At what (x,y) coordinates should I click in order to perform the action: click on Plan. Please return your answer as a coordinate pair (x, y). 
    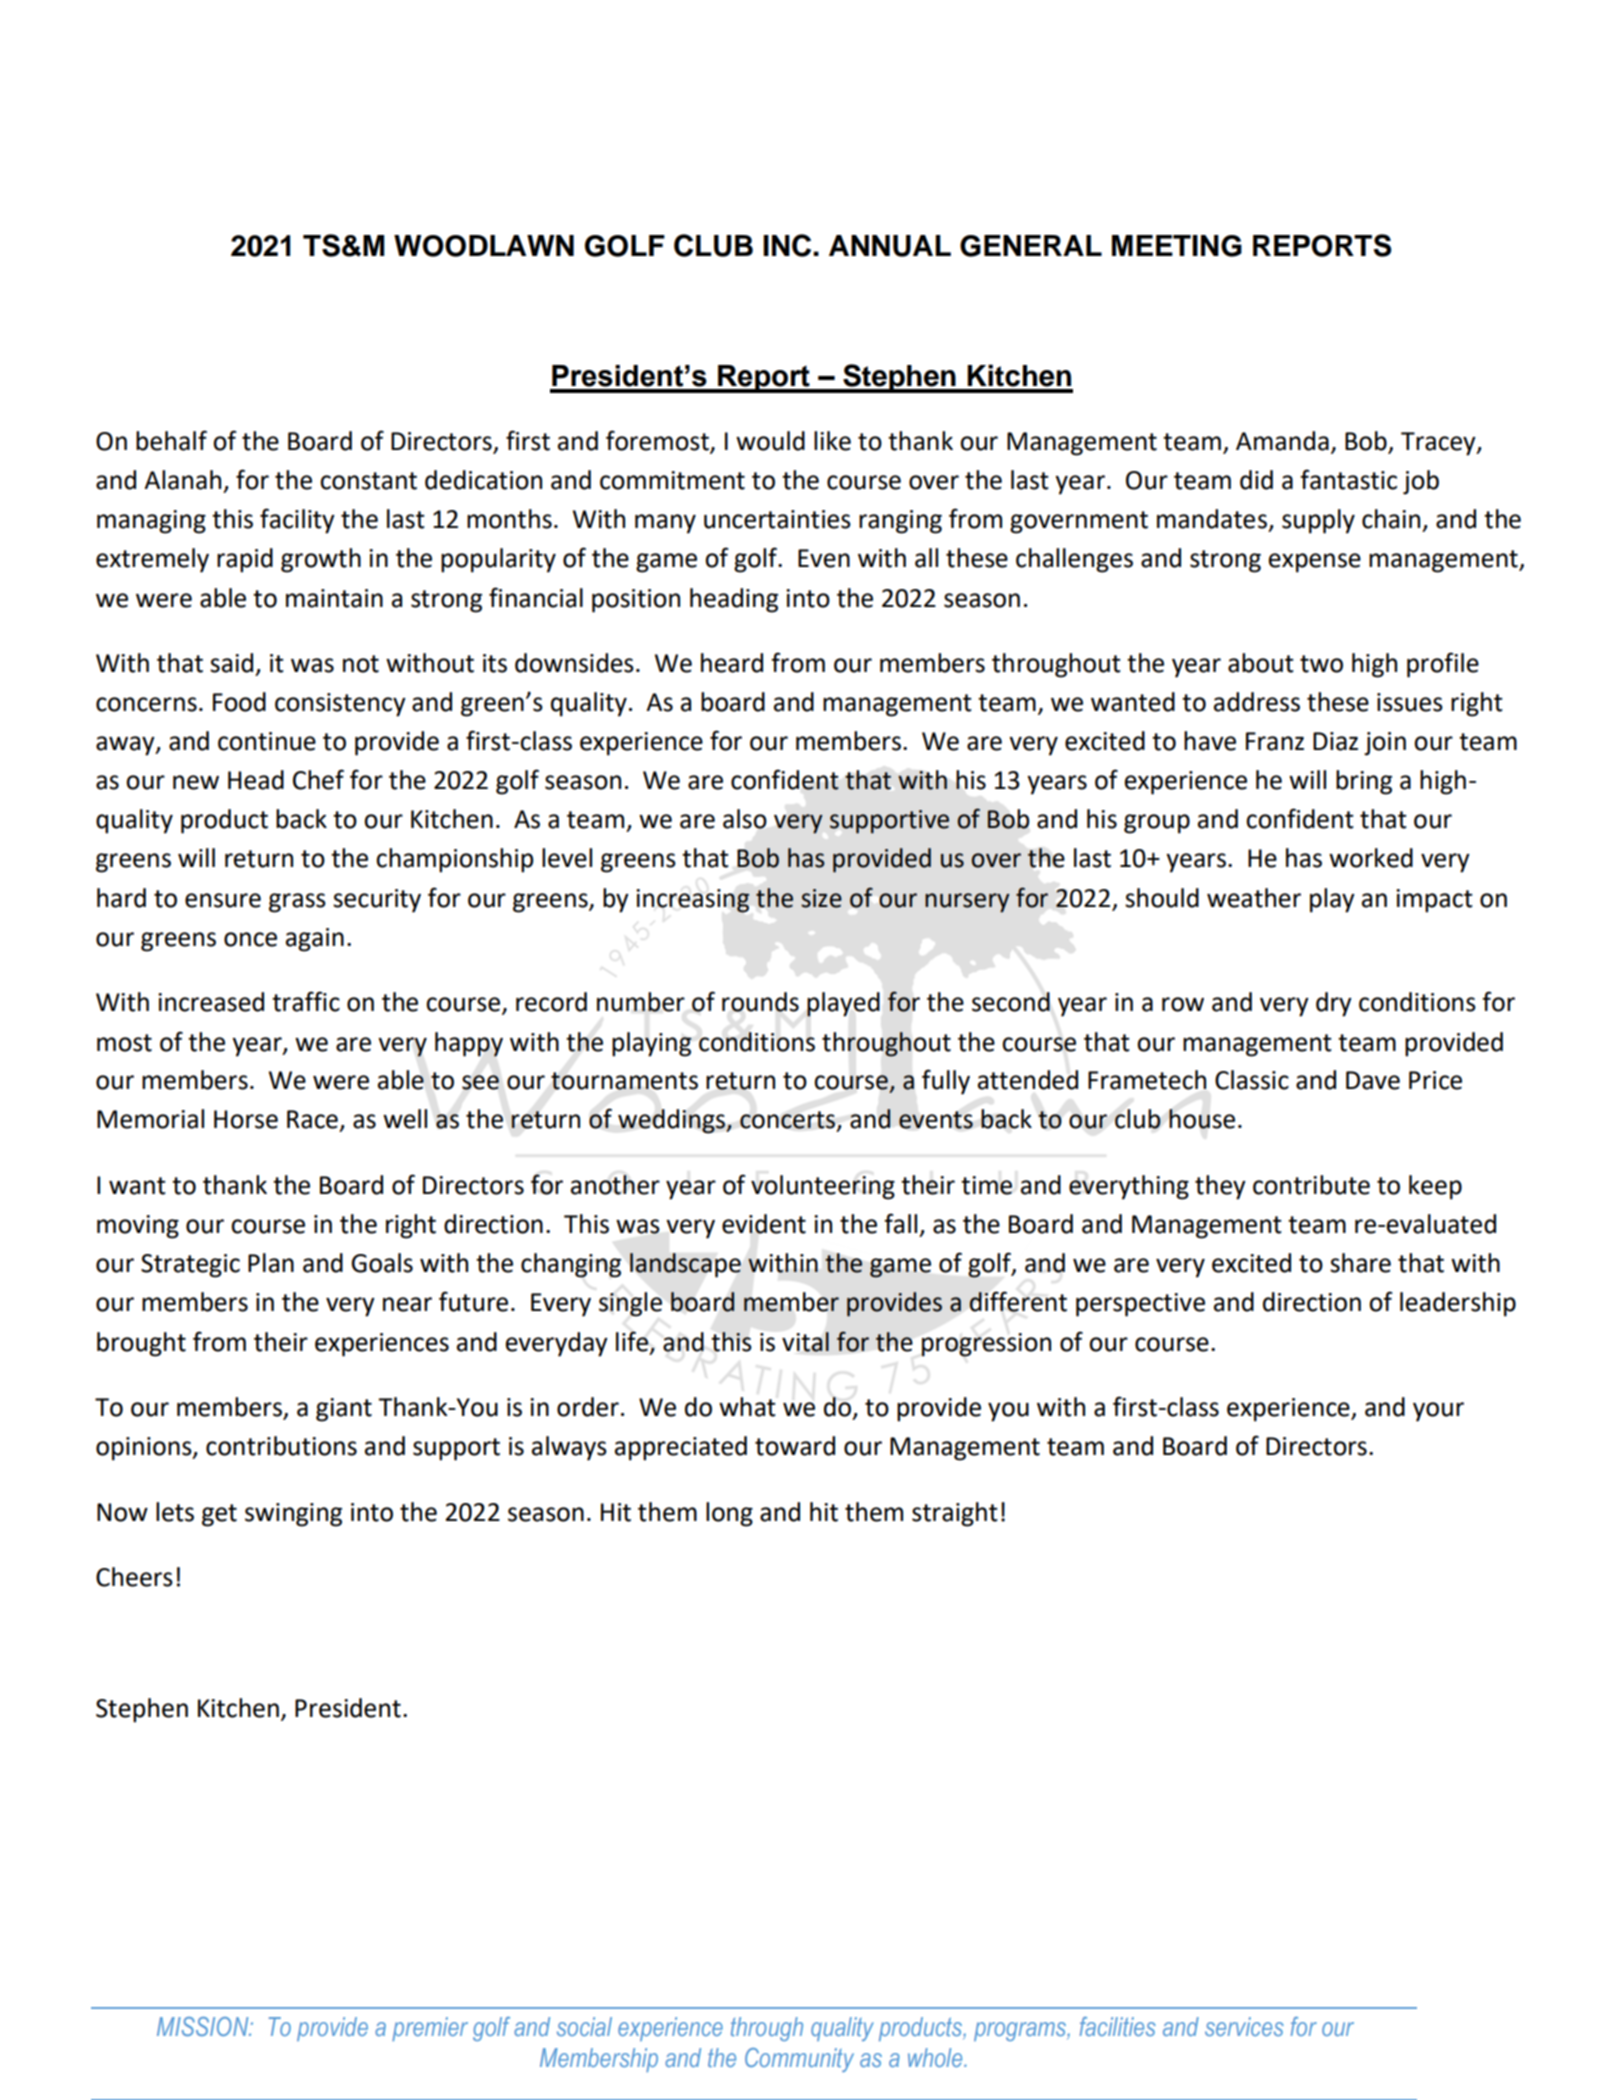
    Looking at the image, I should click on (271, 1263).
